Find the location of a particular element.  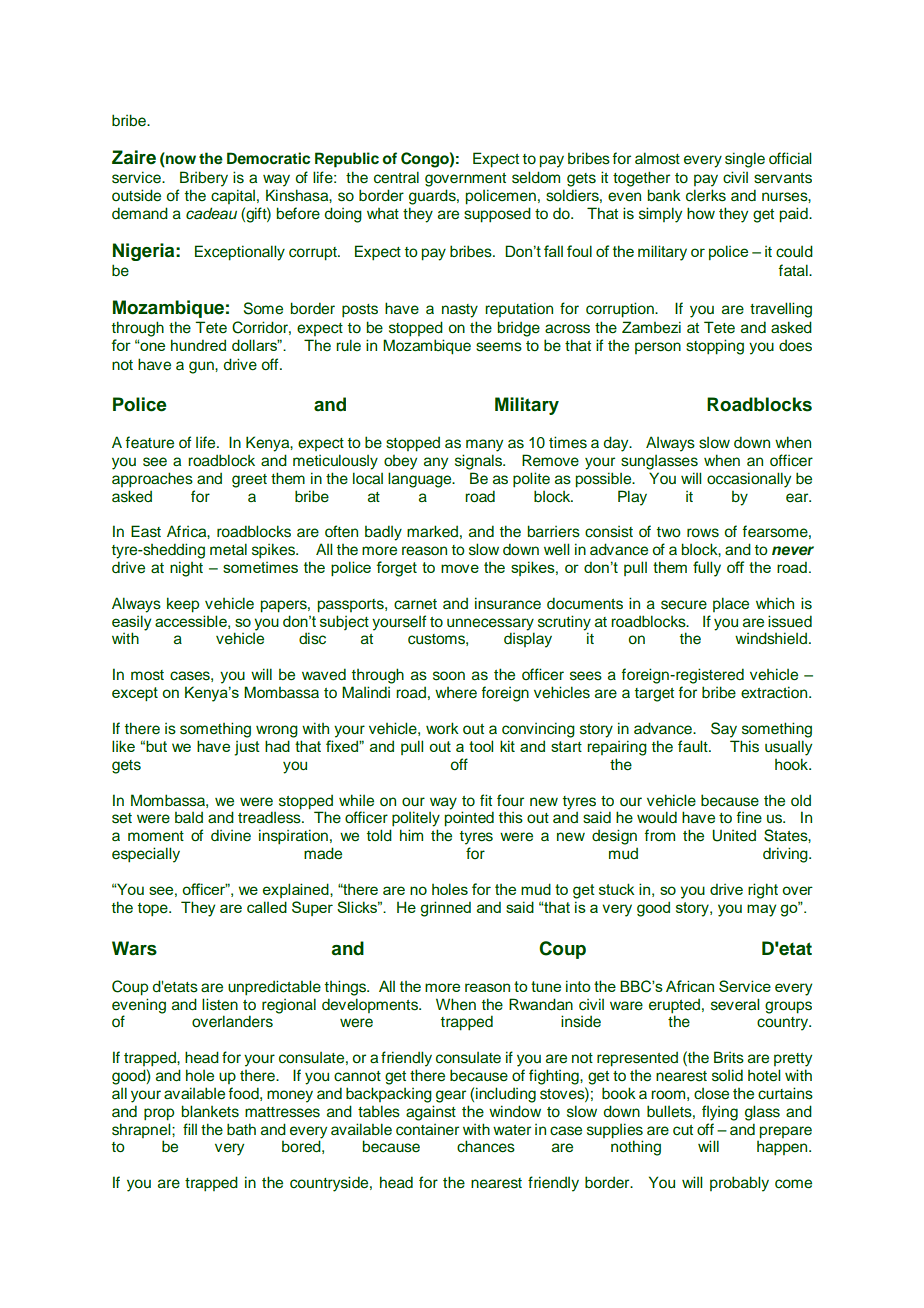

extraction is located at coordinates (775, 692).
